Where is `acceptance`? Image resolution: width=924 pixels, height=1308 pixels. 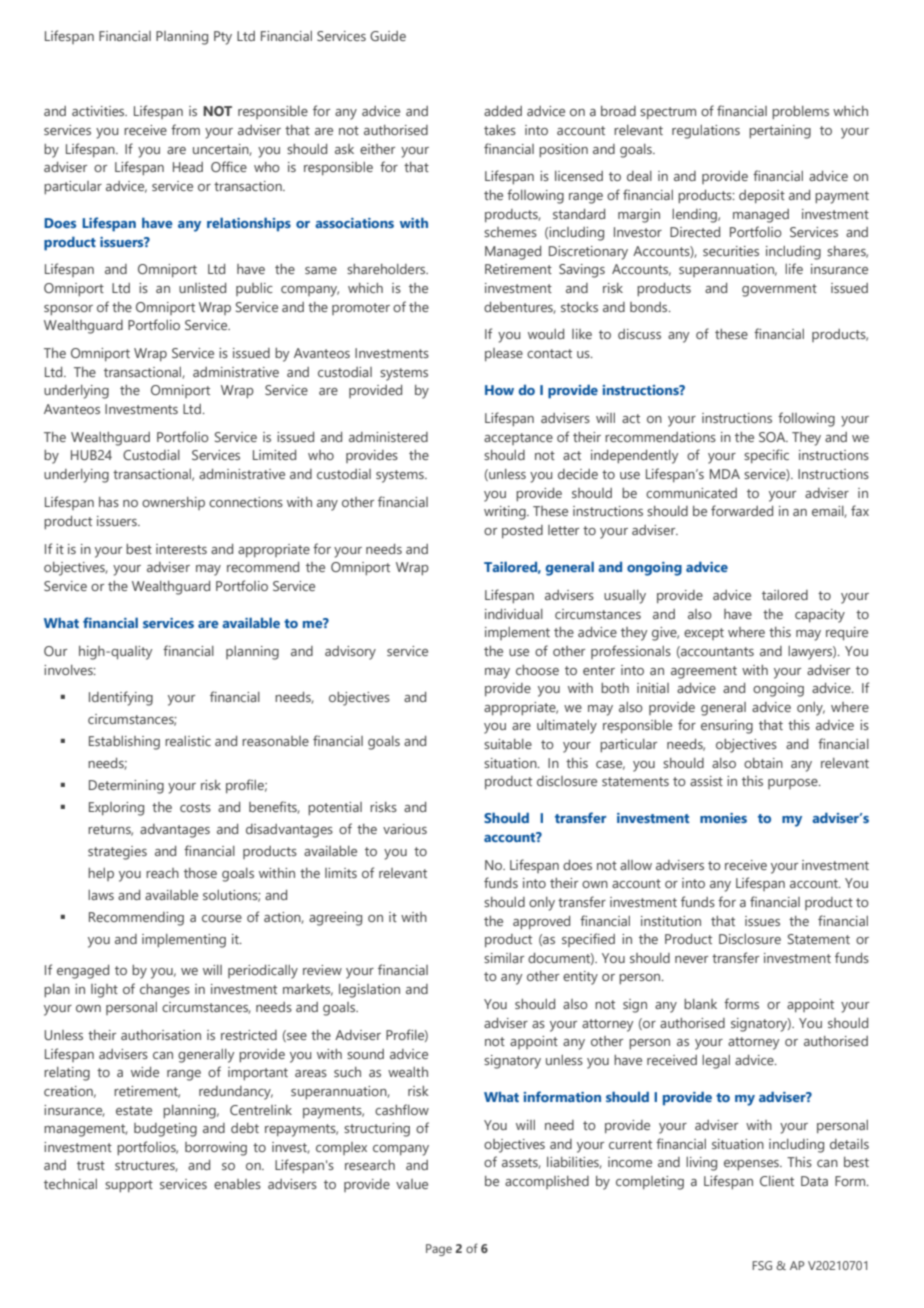
acceptance is located at coordinates (518, 439).
